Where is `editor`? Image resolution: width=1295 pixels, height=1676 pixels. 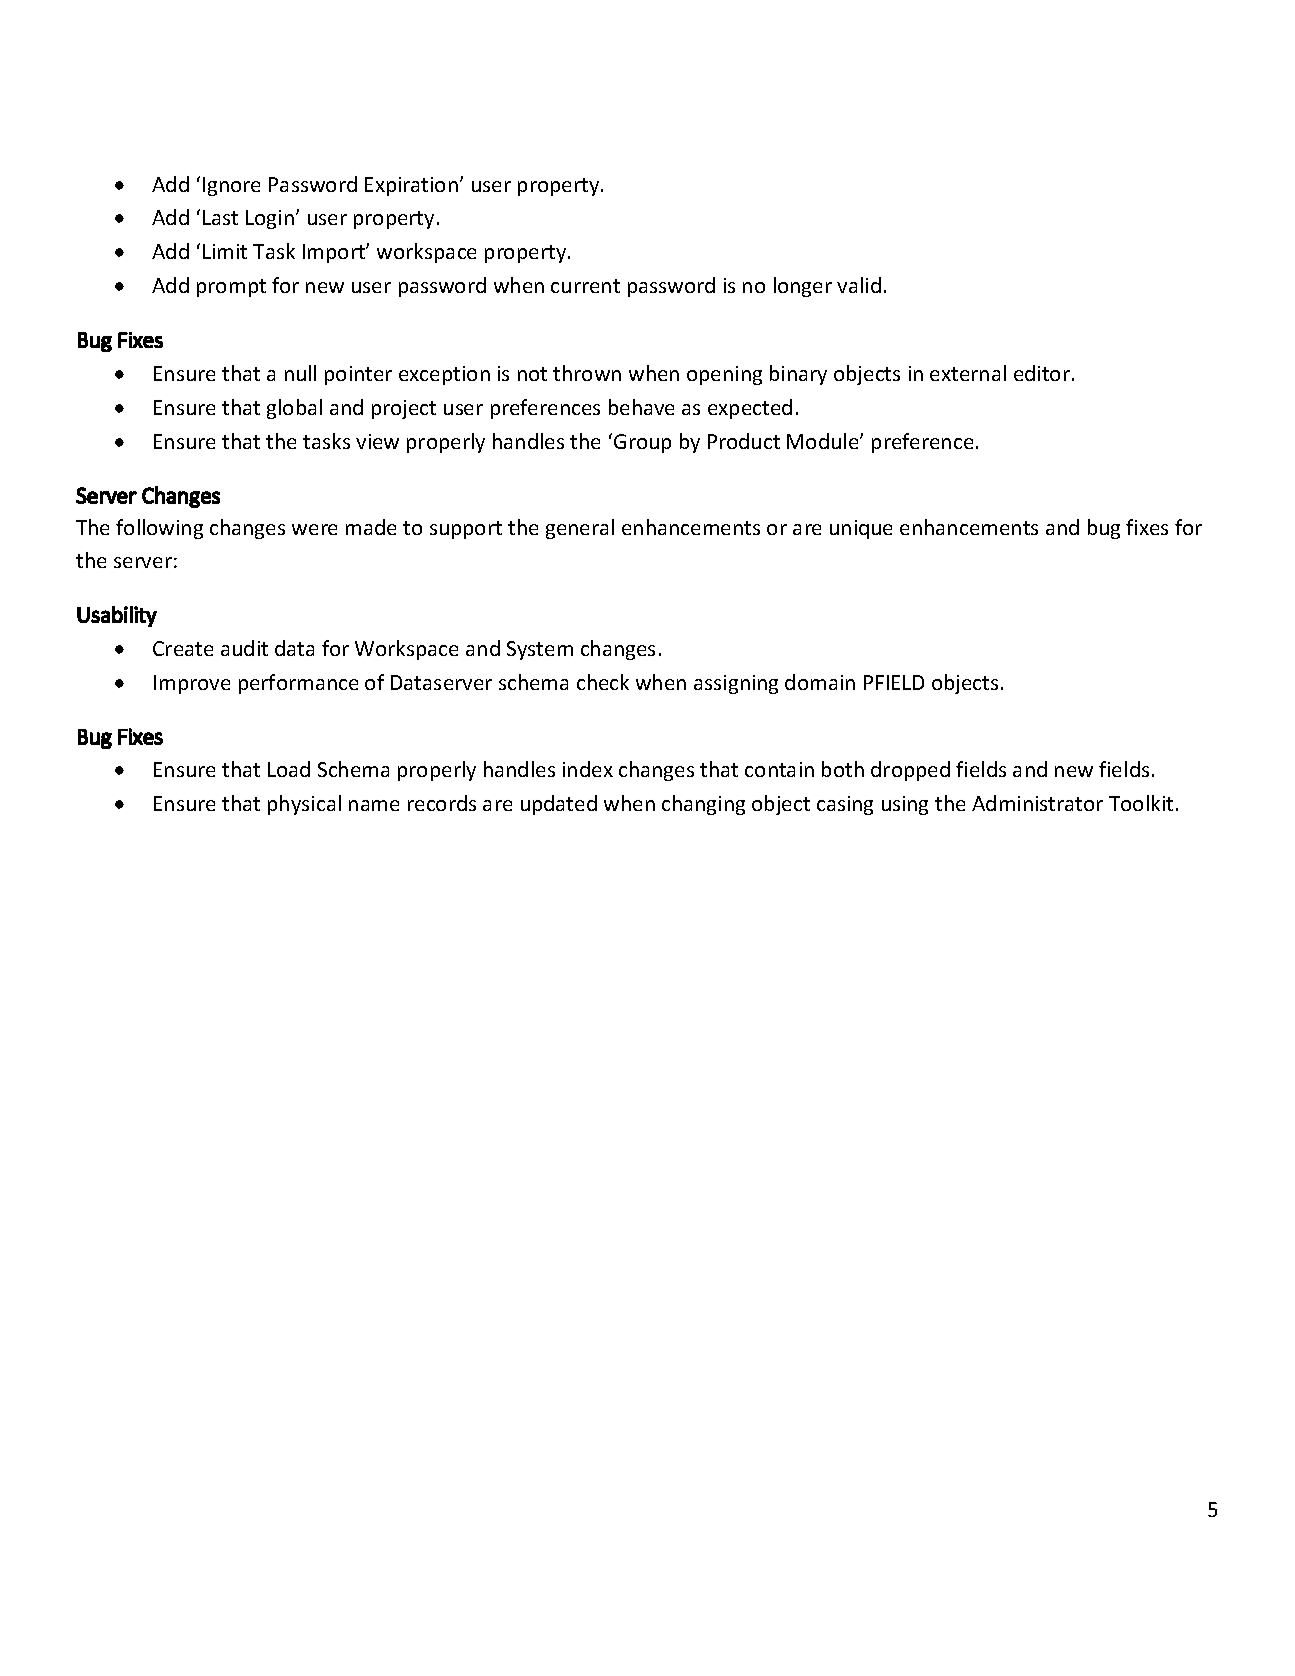 editor is located at coordinates (1042, 373).
